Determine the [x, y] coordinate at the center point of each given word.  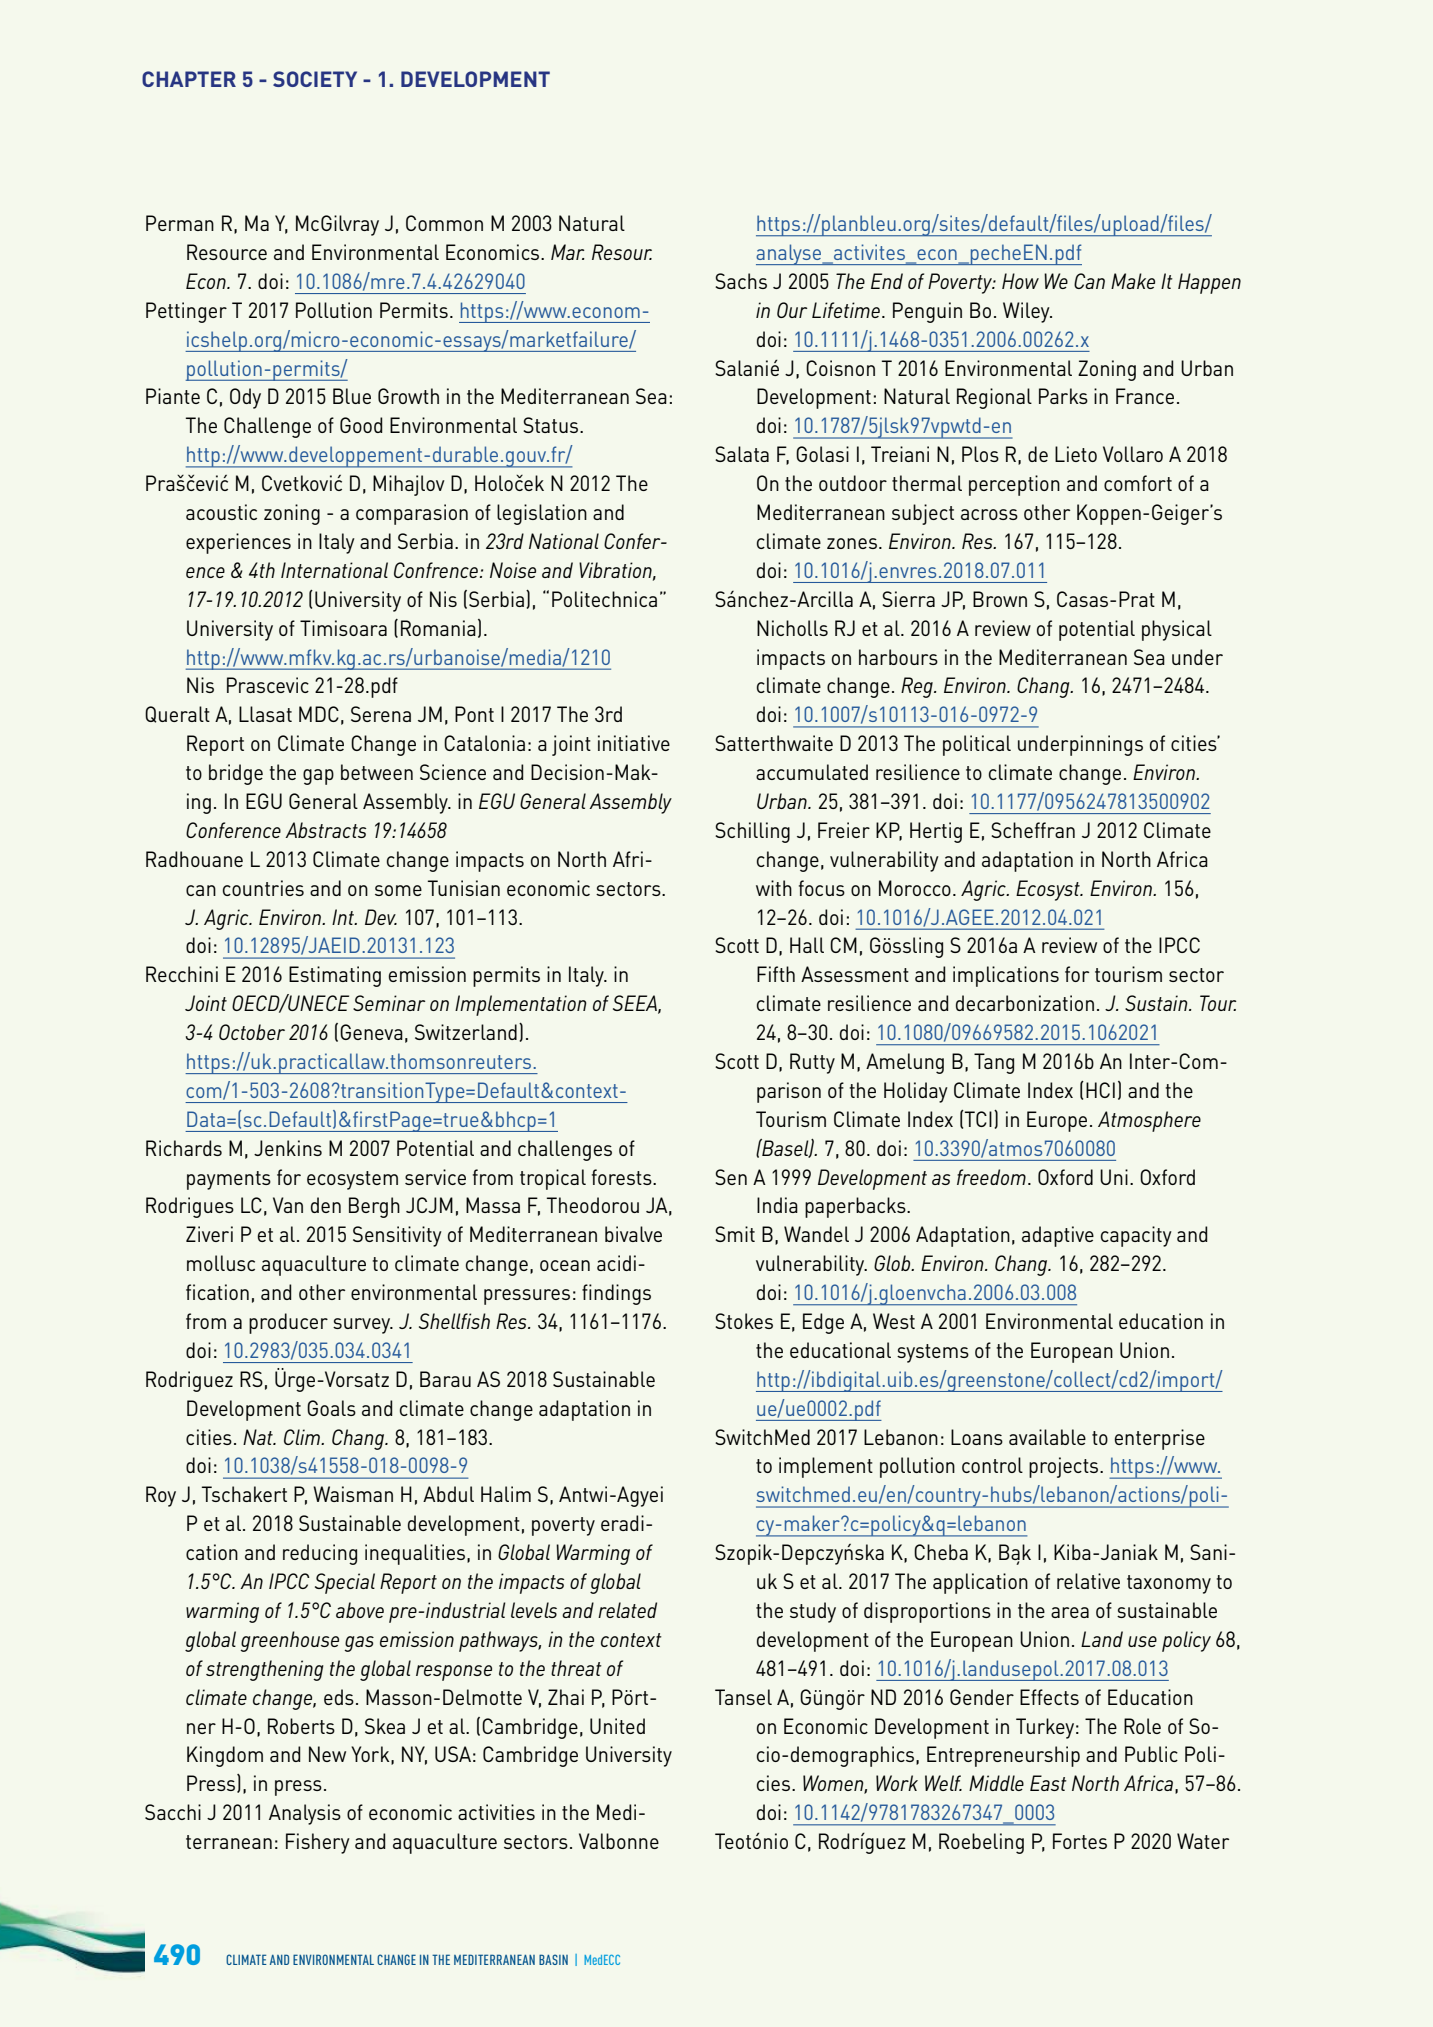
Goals [331, 1408]
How [1020, 281]
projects [1065, 1467]
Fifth [776, 974]
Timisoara [343, 628]
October [252, 1032]
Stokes [744, 1321]
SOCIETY [315, 79]
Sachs [741, 281]
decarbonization [1025, 1003]
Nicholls [792, 628]
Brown [1000, 599]
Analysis [305, 1814]
